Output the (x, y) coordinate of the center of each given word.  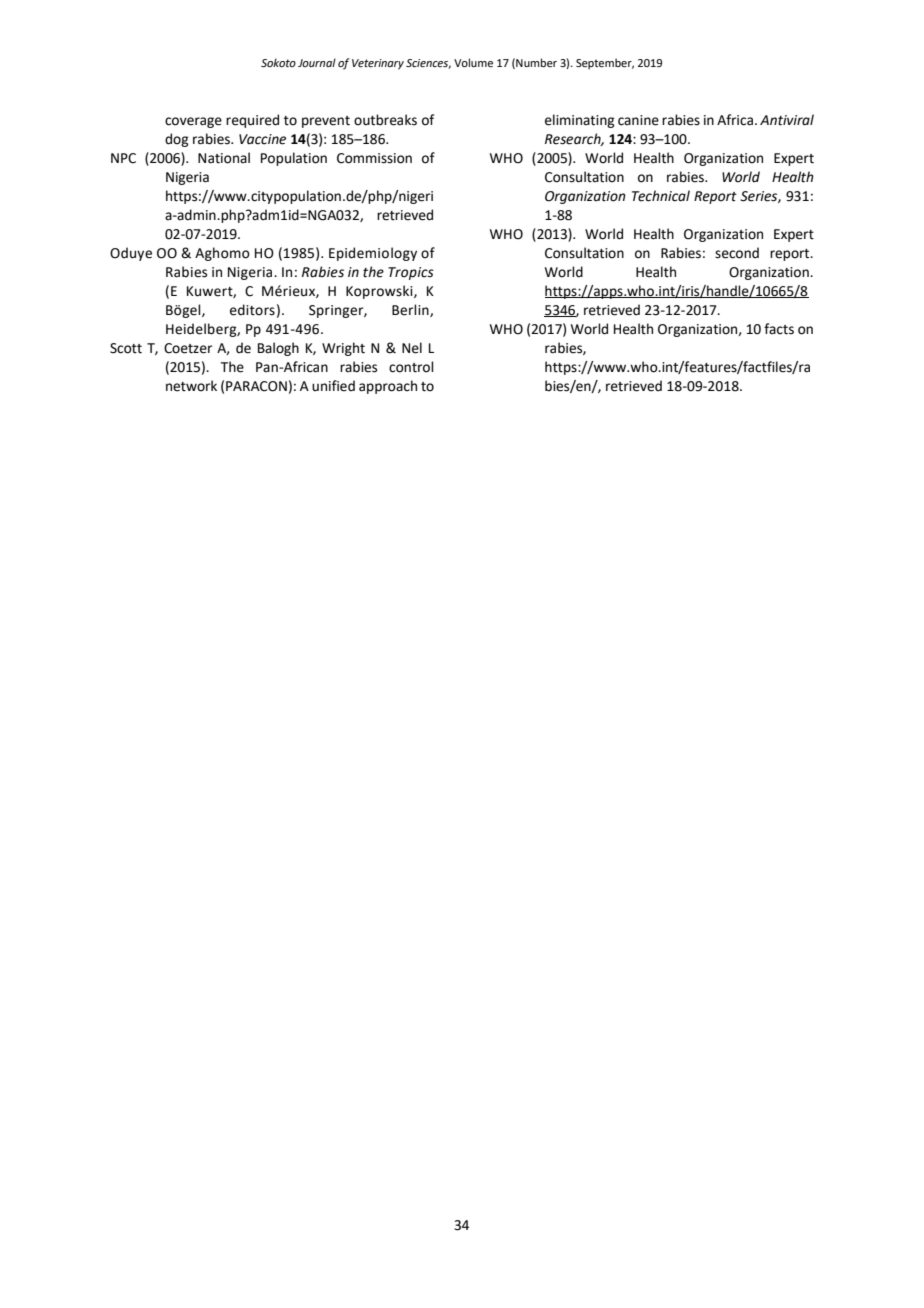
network (191, 386)
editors (252, 310)
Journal (317, 62)
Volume (473, 62)
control (411, 367)
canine (638, 120)
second (737, 253)
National (224, 158)
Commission (374, 158)
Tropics (411, 273)
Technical (661, 196)
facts (779, 329)
